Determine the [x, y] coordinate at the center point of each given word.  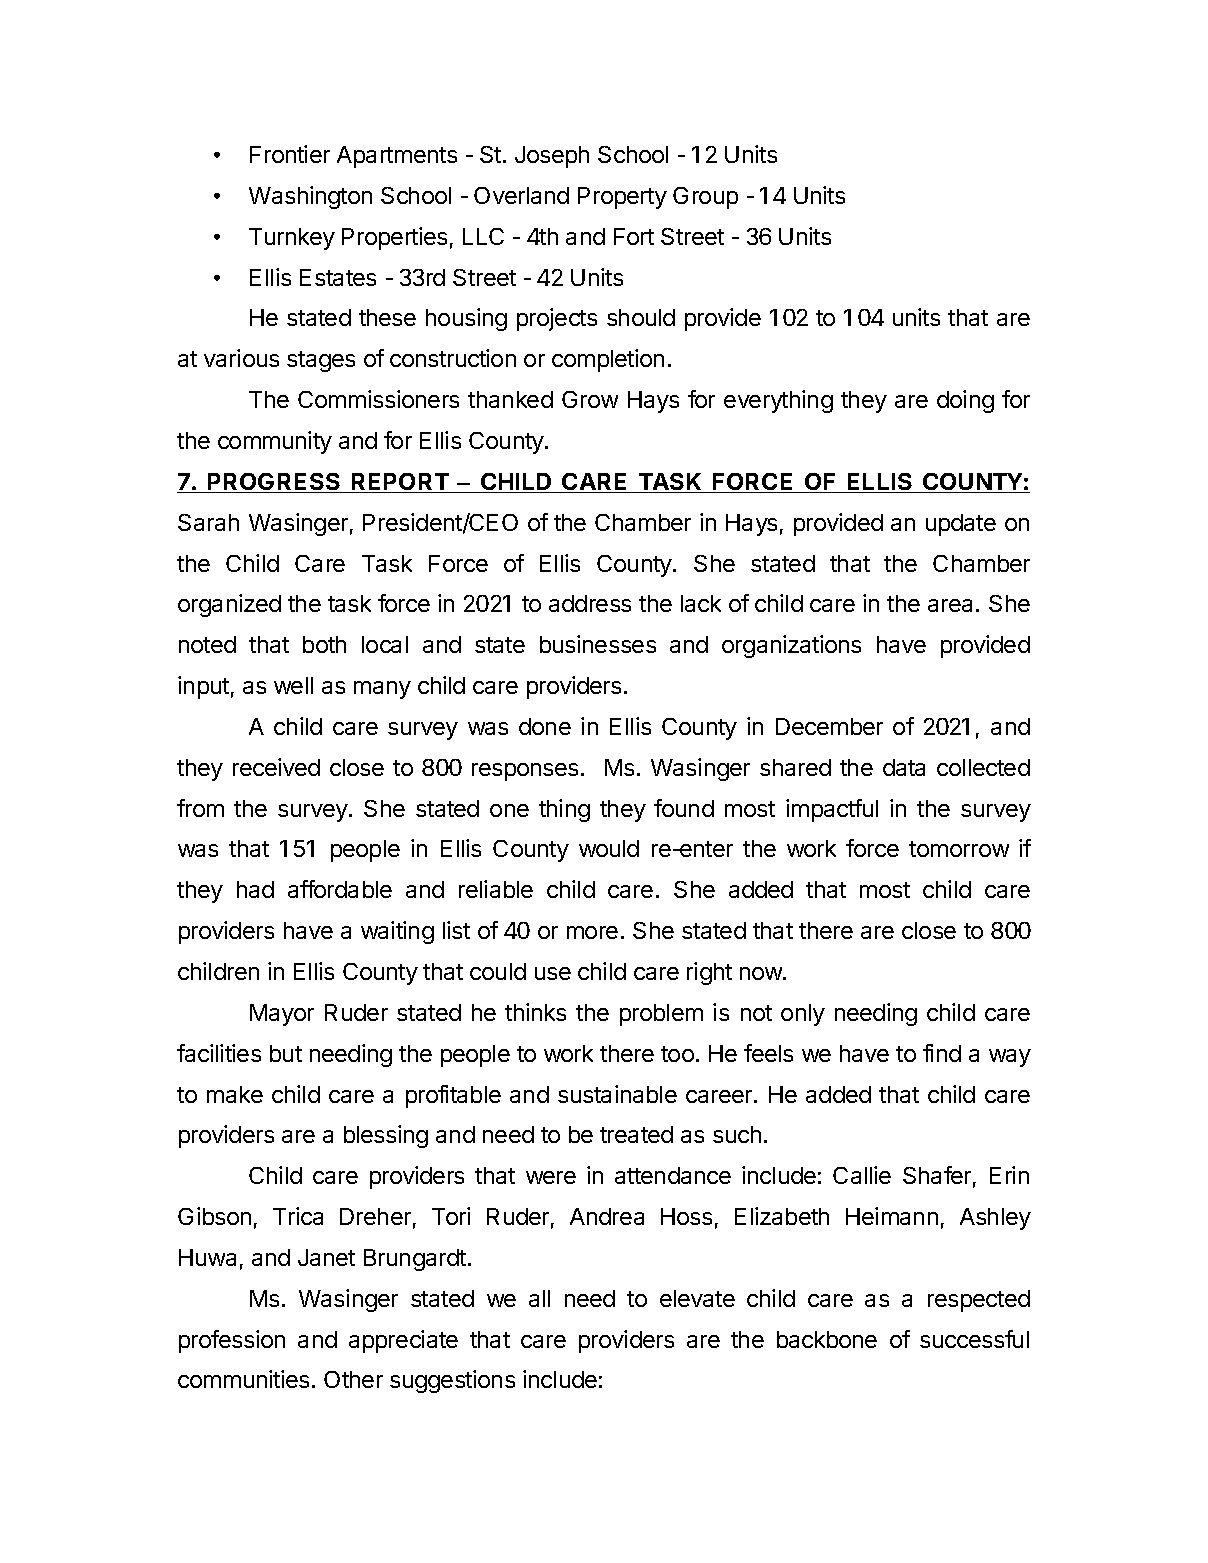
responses [525, 772]
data [904, 767]
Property [622, 198]
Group [705, 198]
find [942, 1053]
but [286, 1053]
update [961, 525]
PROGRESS [274, 483]
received [276, 767]
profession [232, 1341]
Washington [310, 197]
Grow [590, 399]
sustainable [617, 1094]
